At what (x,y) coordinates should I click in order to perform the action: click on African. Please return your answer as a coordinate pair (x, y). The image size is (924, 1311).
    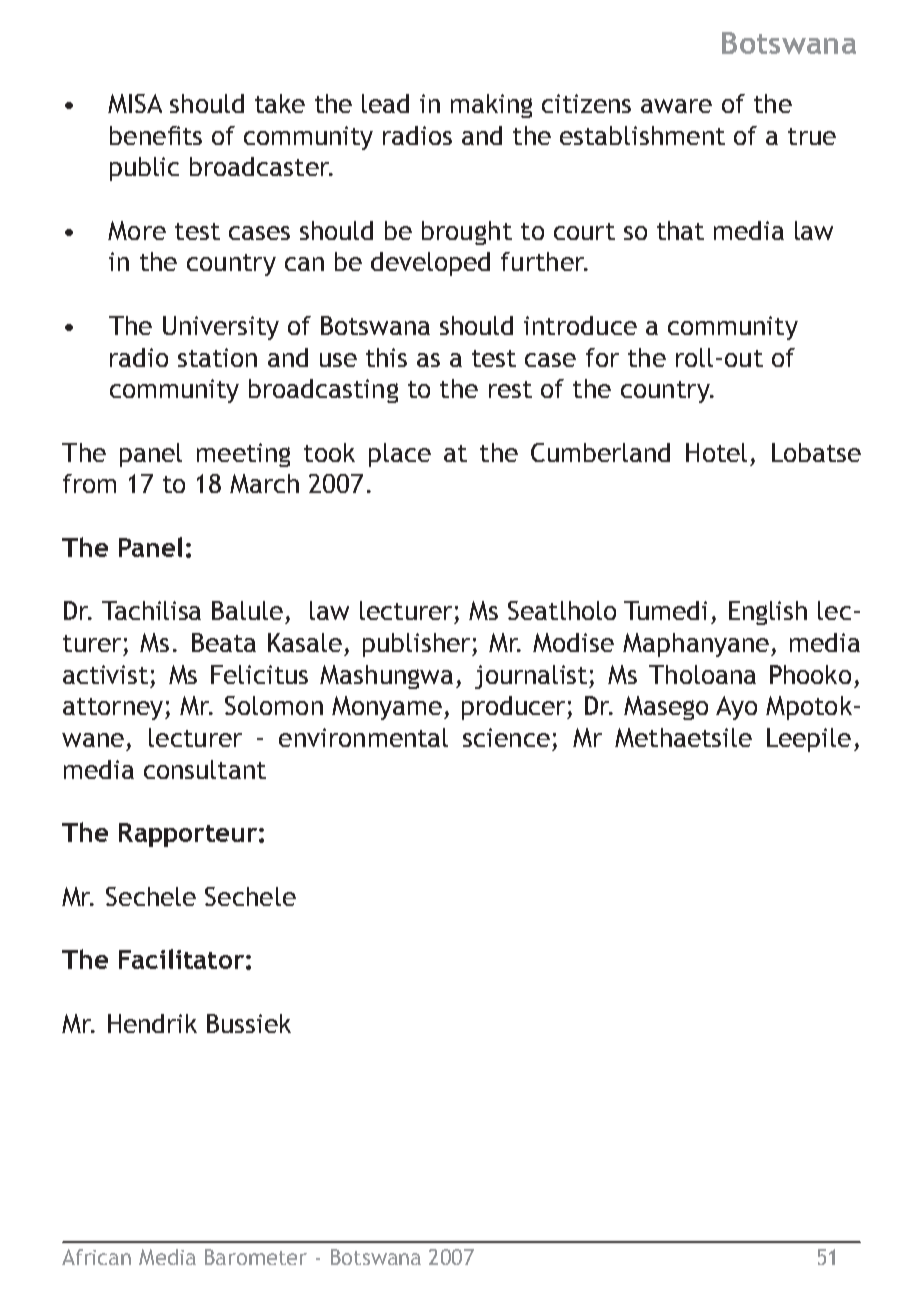
    Looking at the image, I should click on (96, 1257).
